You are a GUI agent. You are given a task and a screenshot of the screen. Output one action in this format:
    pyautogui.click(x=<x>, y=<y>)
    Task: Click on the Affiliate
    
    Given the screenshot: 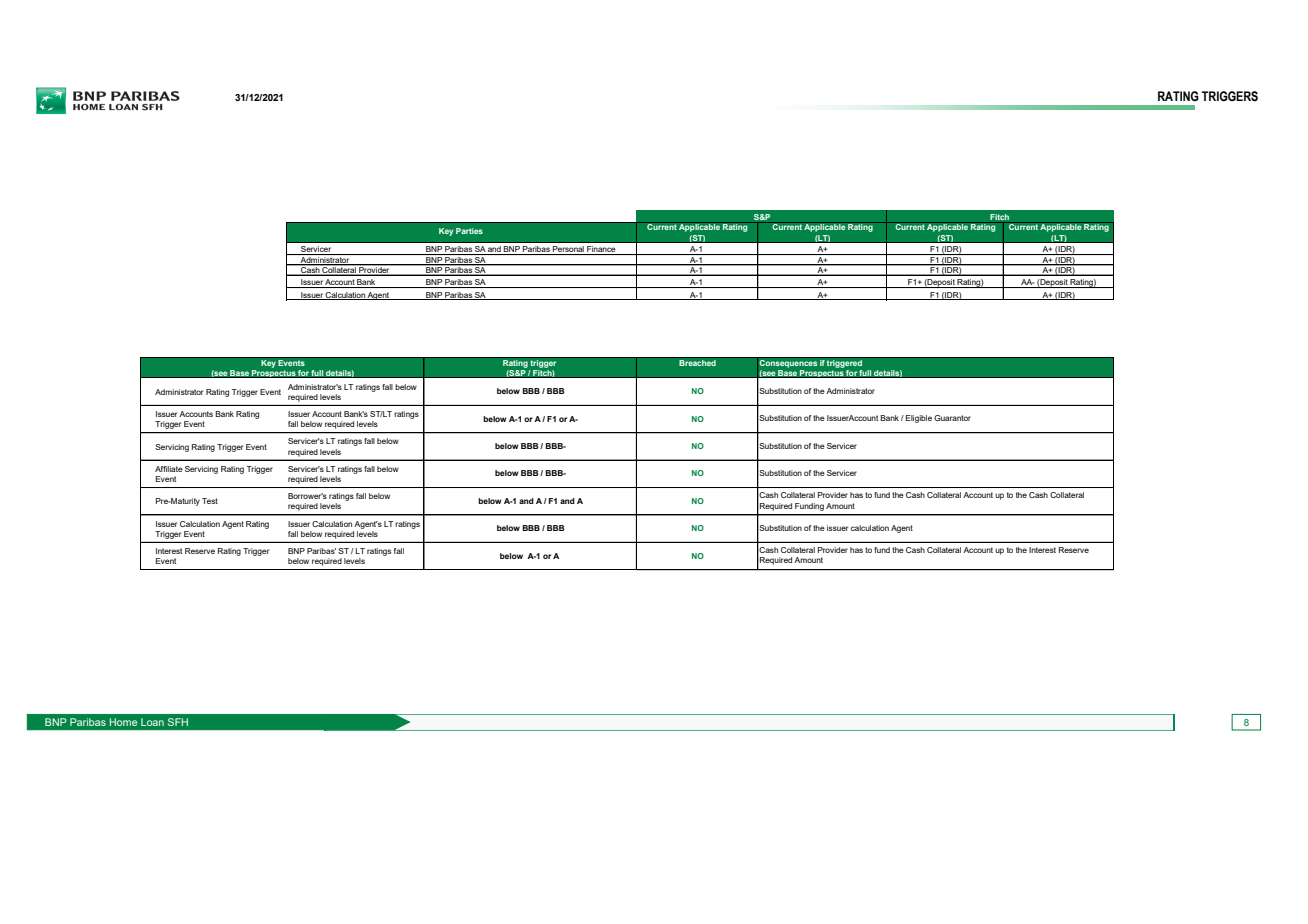 What is the action you would take?
    pyautogui.click(x=169, y=469)
